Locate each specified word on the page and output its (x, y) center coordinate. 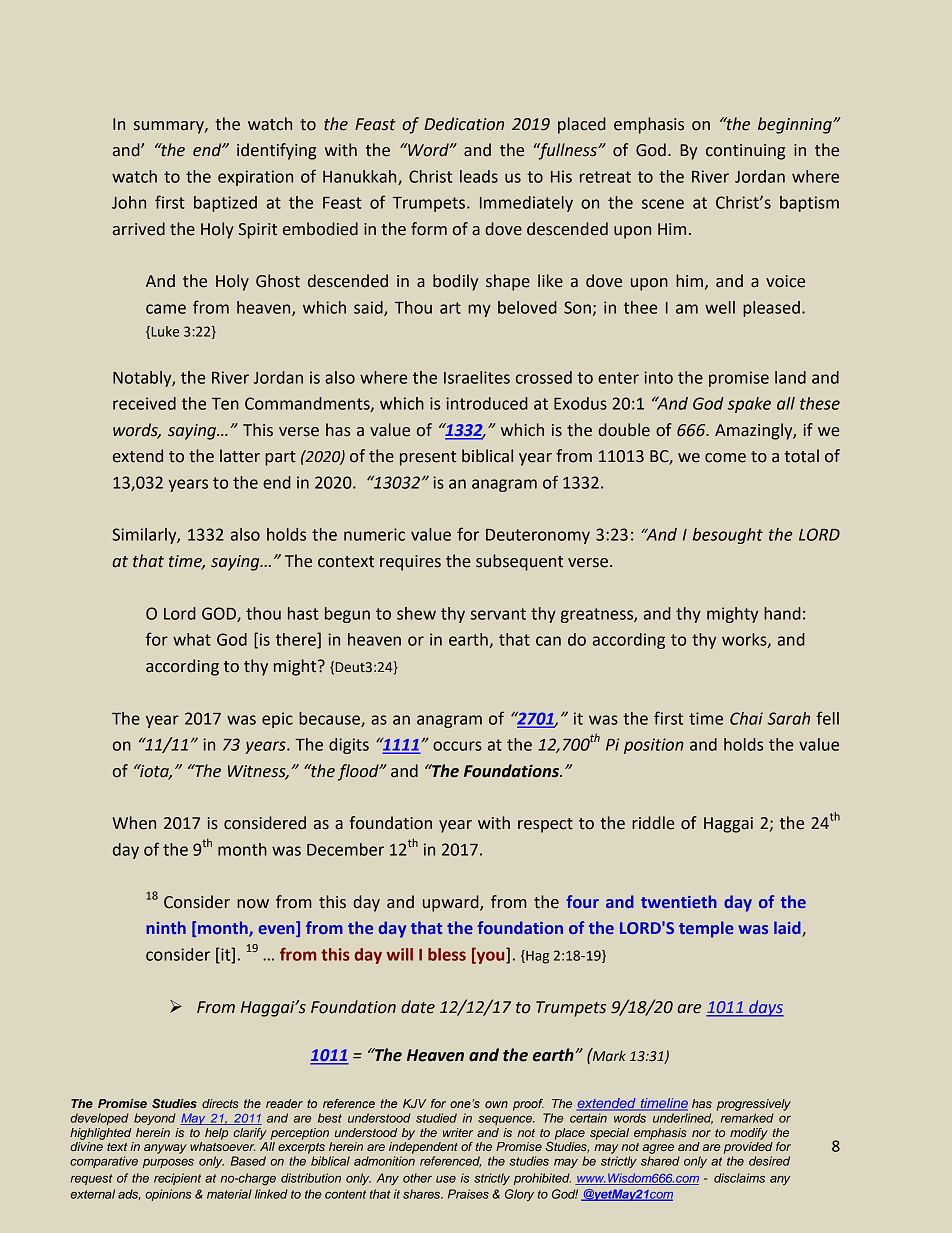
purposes (168, 1163)
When (134, 823)
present (428, 458)
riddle (653, 823)
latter (240, 456)
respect (545, 825)
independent (423, 1148)
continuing (745, 152)
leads (479, 176)
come (725, 458)
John (129, 202)
